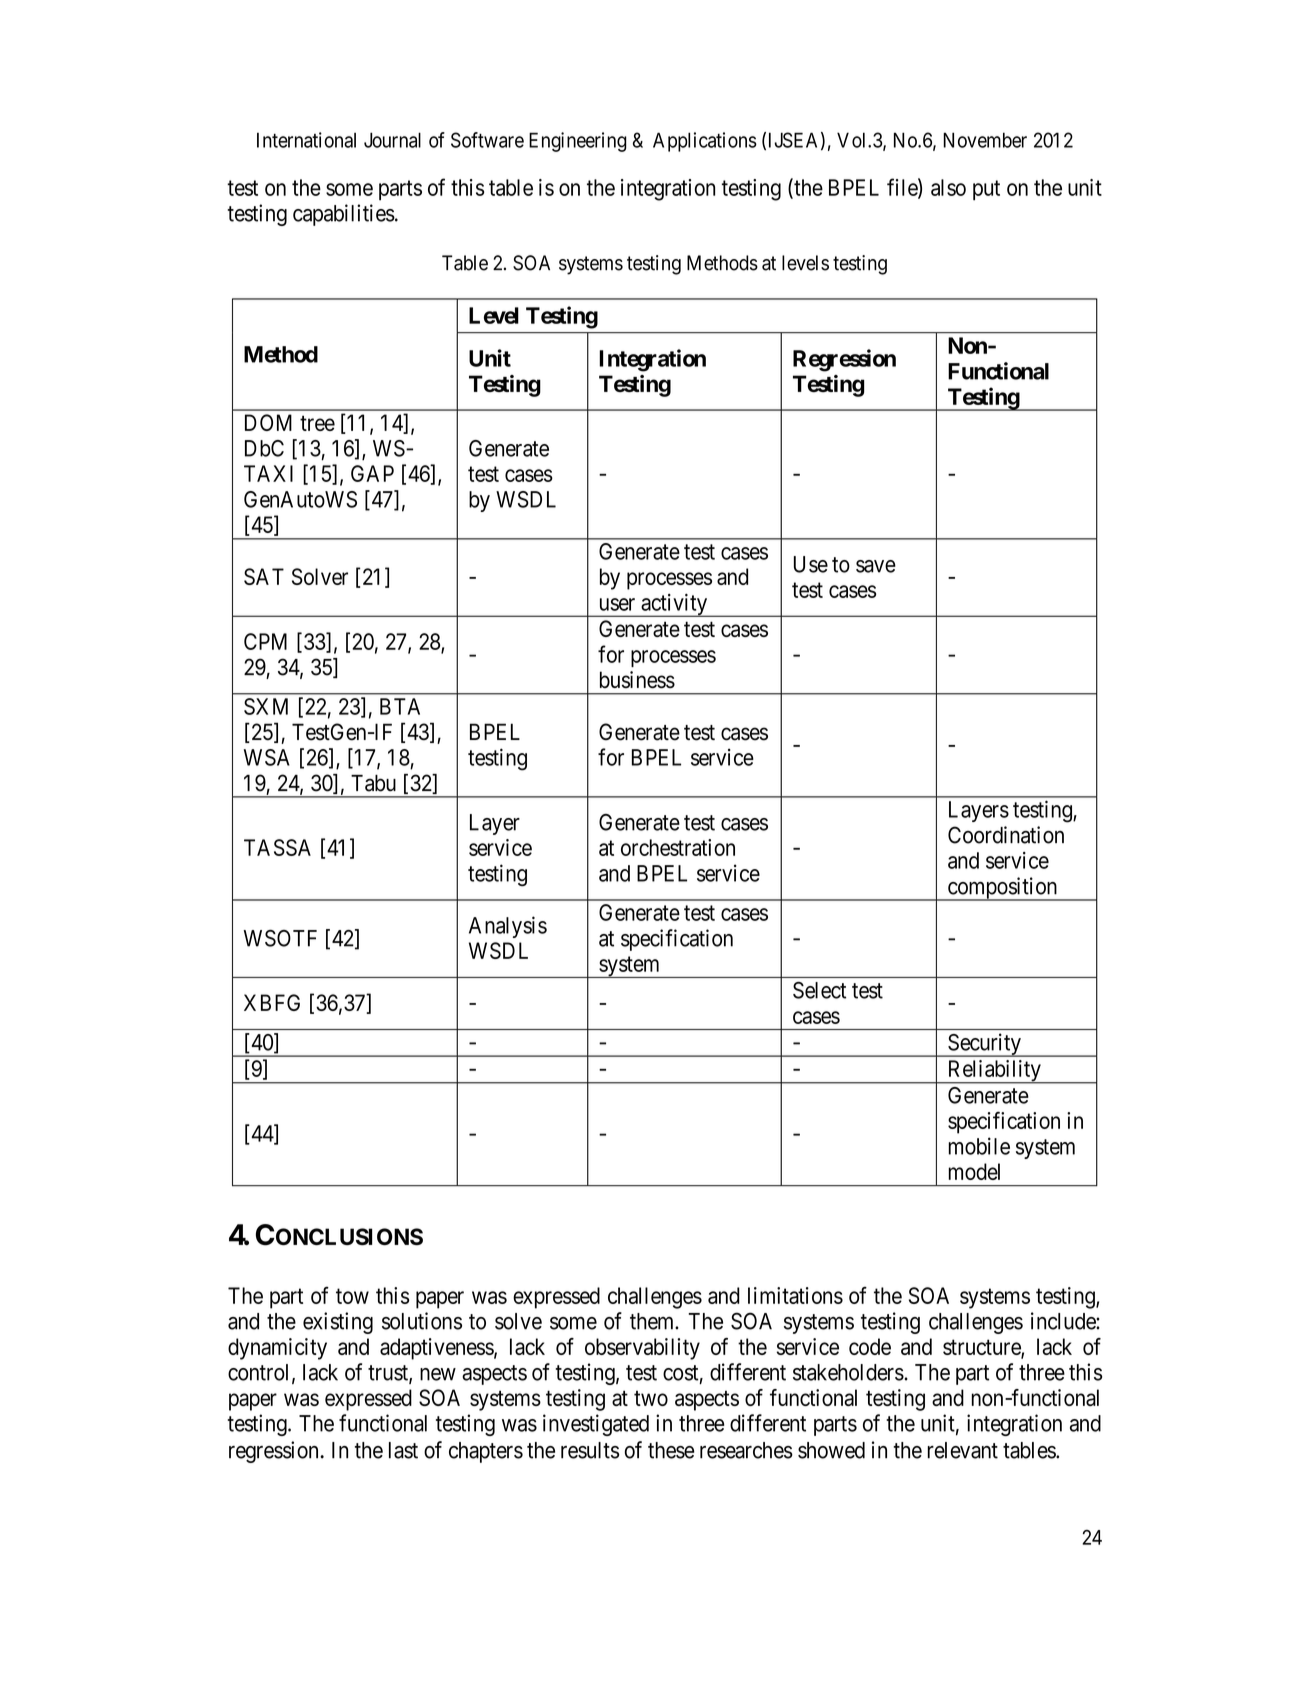 The image size is (1315, 1702). I want to click on also, so click(948, 187).
